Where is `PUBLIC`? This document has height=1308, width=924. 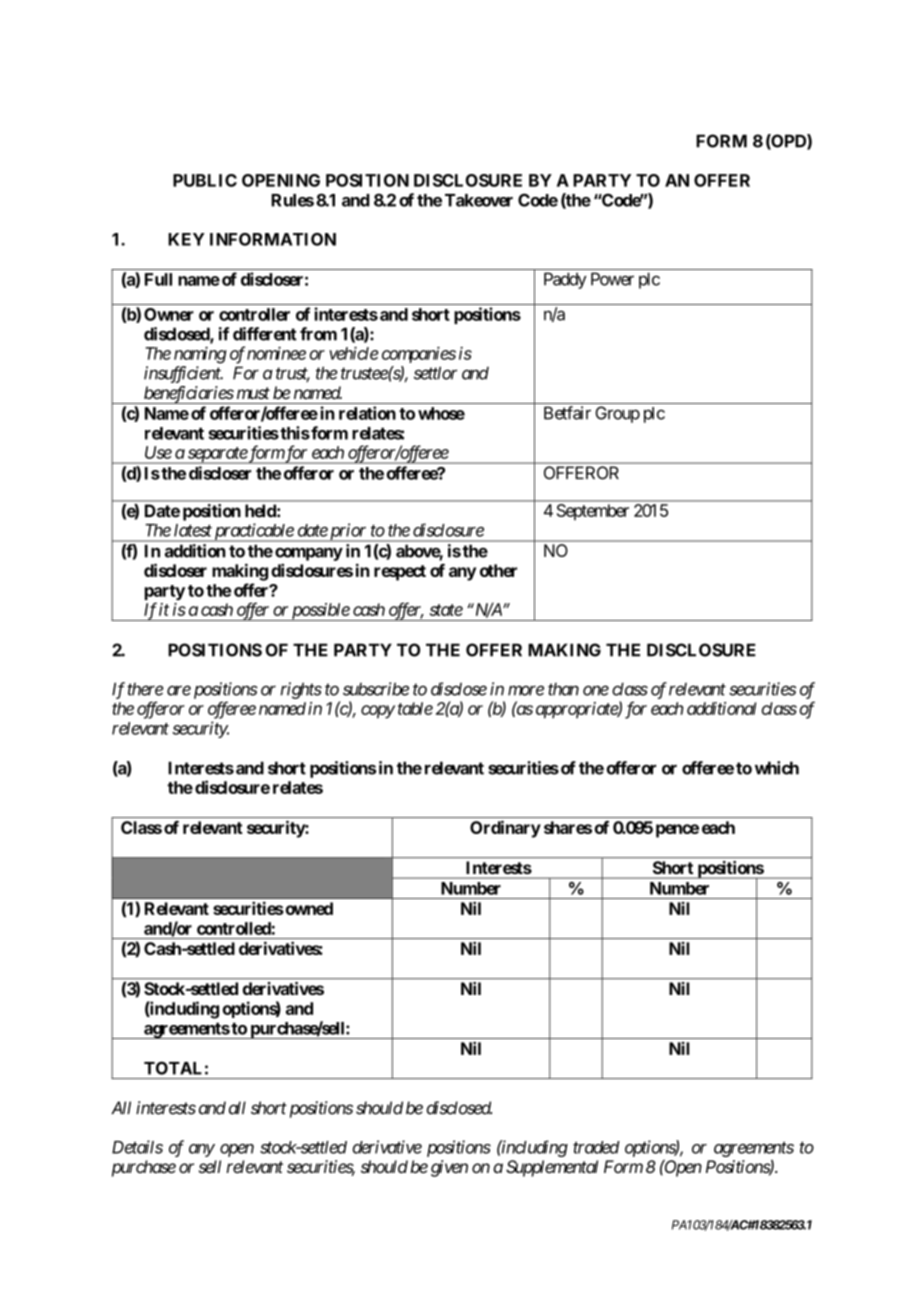
PUBLIC is located at coordinates (205, 180).
